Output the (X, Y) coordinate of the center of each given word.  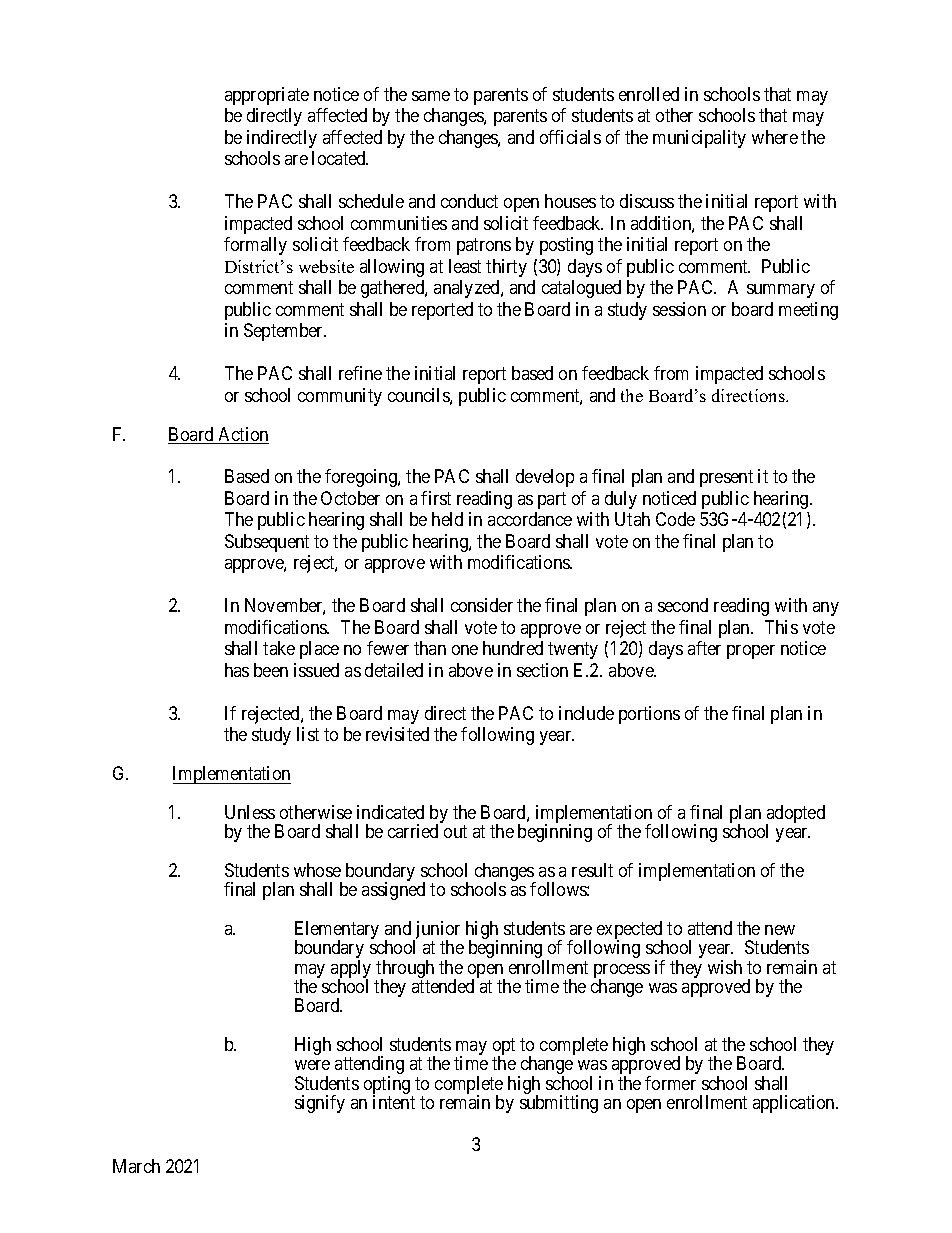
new (780, 930)
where (775, 137)
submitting (559, 1104)
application (795, 1104)
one (465, 650)
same (431, 96)
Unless (250, 812)
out (455, 832)
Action (242, 435)
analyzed (468, 289)
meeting (808, 311)
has (237, 670)
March (136, 1166)
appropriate (267, 96)
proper (751, 652)
